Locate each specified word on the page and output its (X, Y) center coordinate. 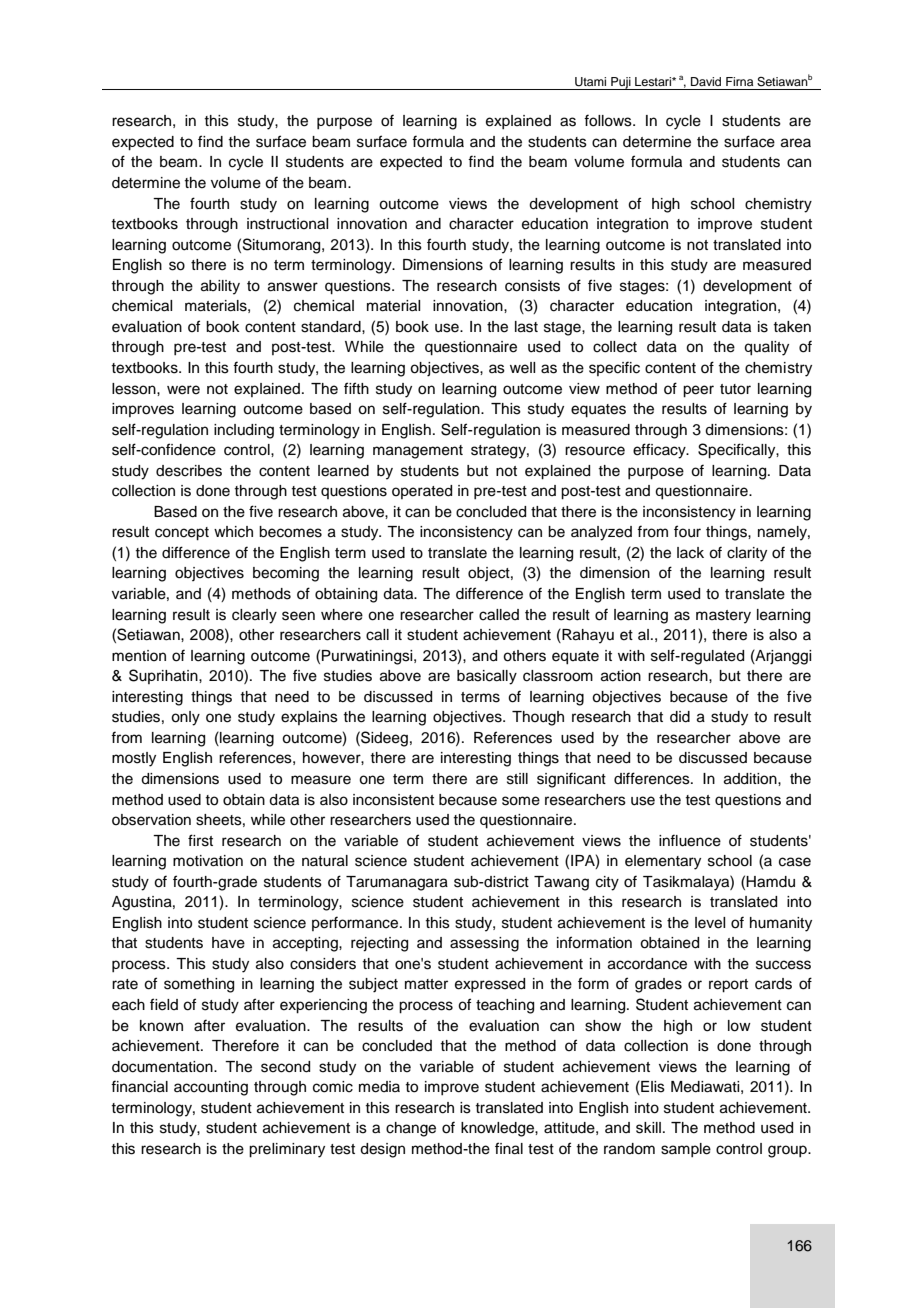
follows (609, 120)
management (418, 452)
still (517, 779)
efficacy (660, 451)
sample (686, 1150)
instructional (287, 224)
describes (189, 471)
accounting (211, 1088)
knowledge (498, 1129)
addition (751, 779)
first (200, 840)
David (706, 81)
